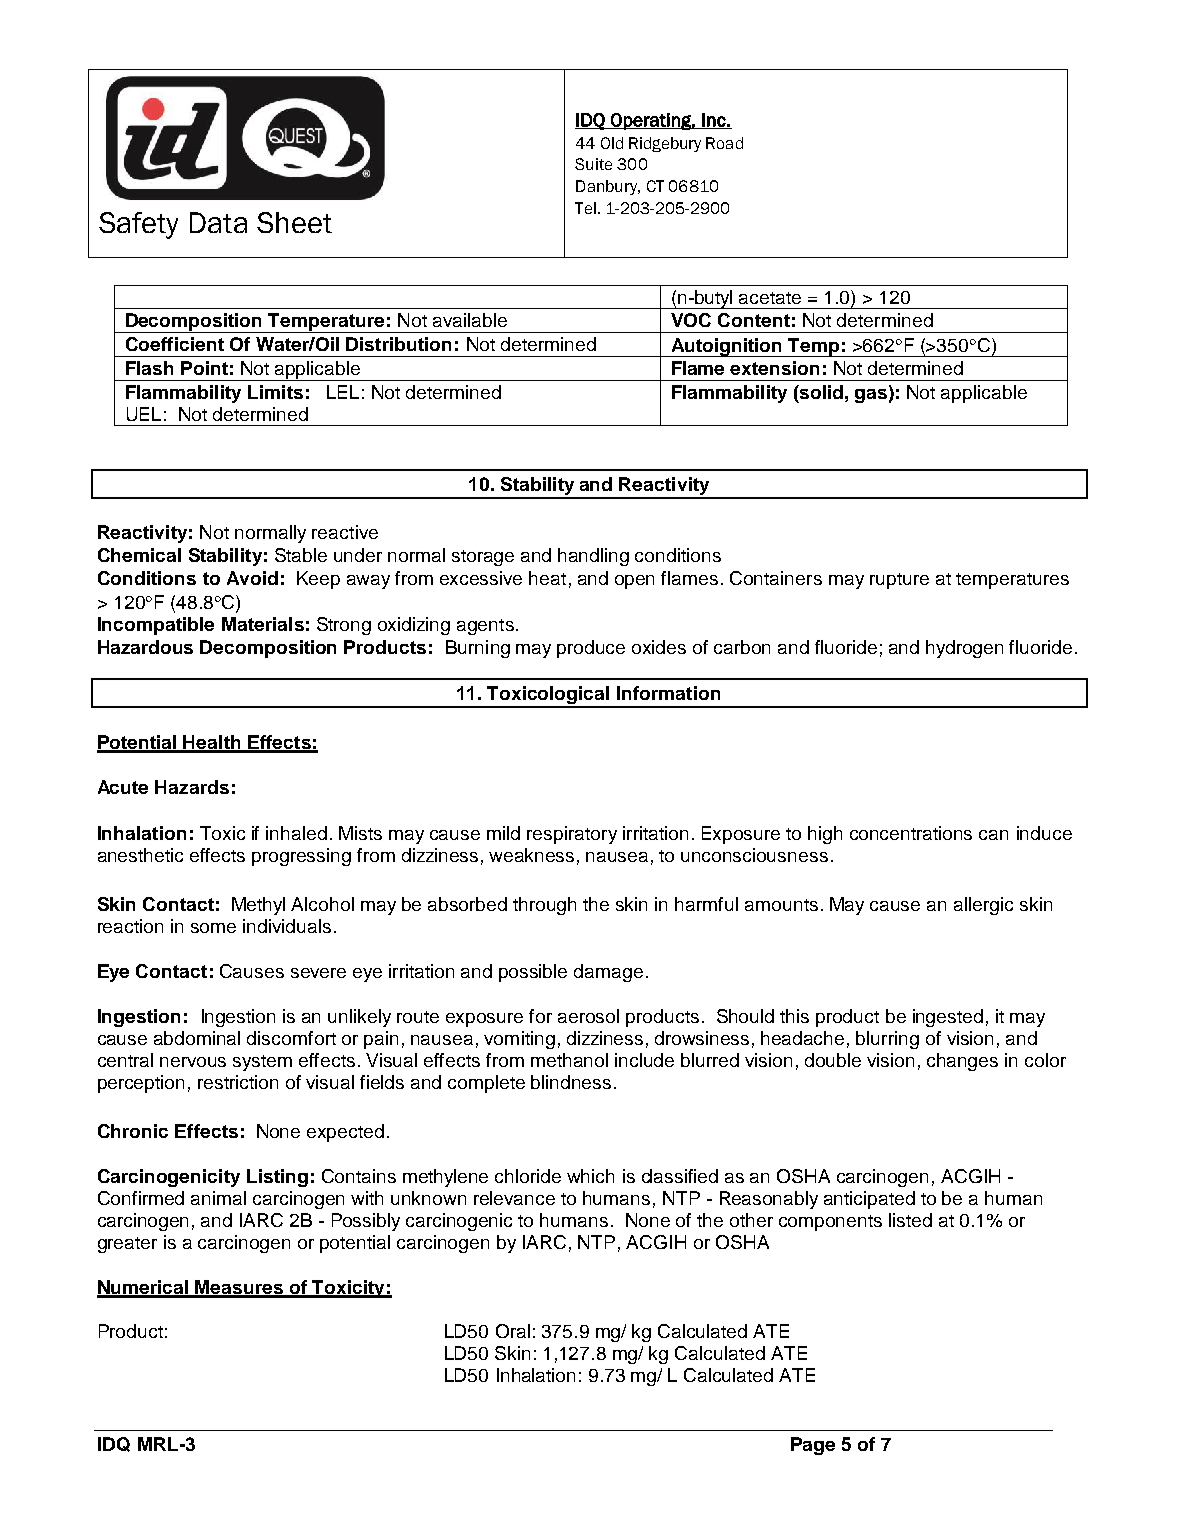 The width and height of the screenshot is (1178, 1524). Describe the element at coordinates (813, 1446) in the screenshot. I see `Page` at that location.
